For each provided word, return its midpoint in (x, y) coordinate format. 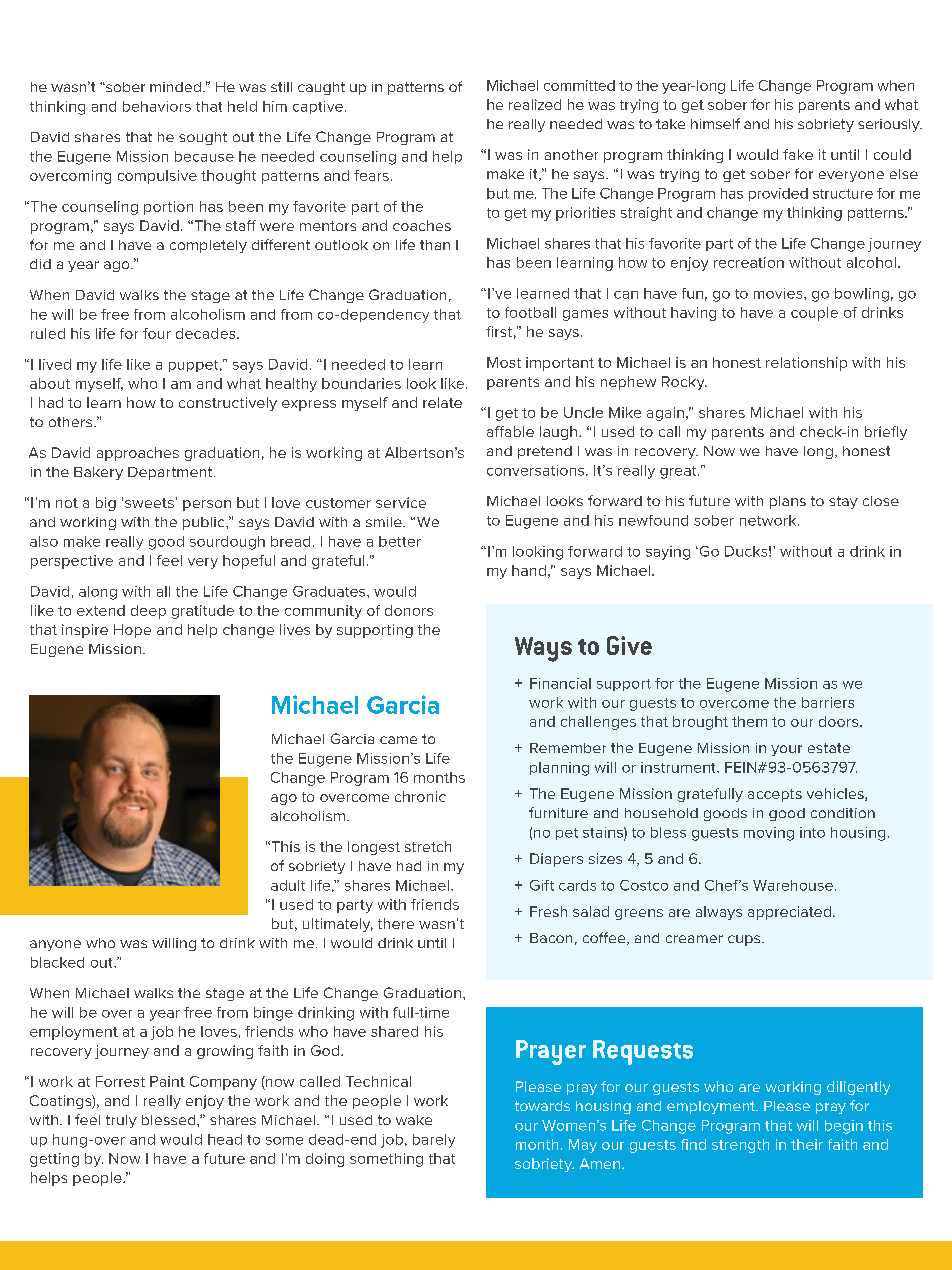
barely (434, 1141)
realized (535, 104)
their (807, 1144)
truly (121, 1121)
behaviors (157, 106)
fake (798, 154)
